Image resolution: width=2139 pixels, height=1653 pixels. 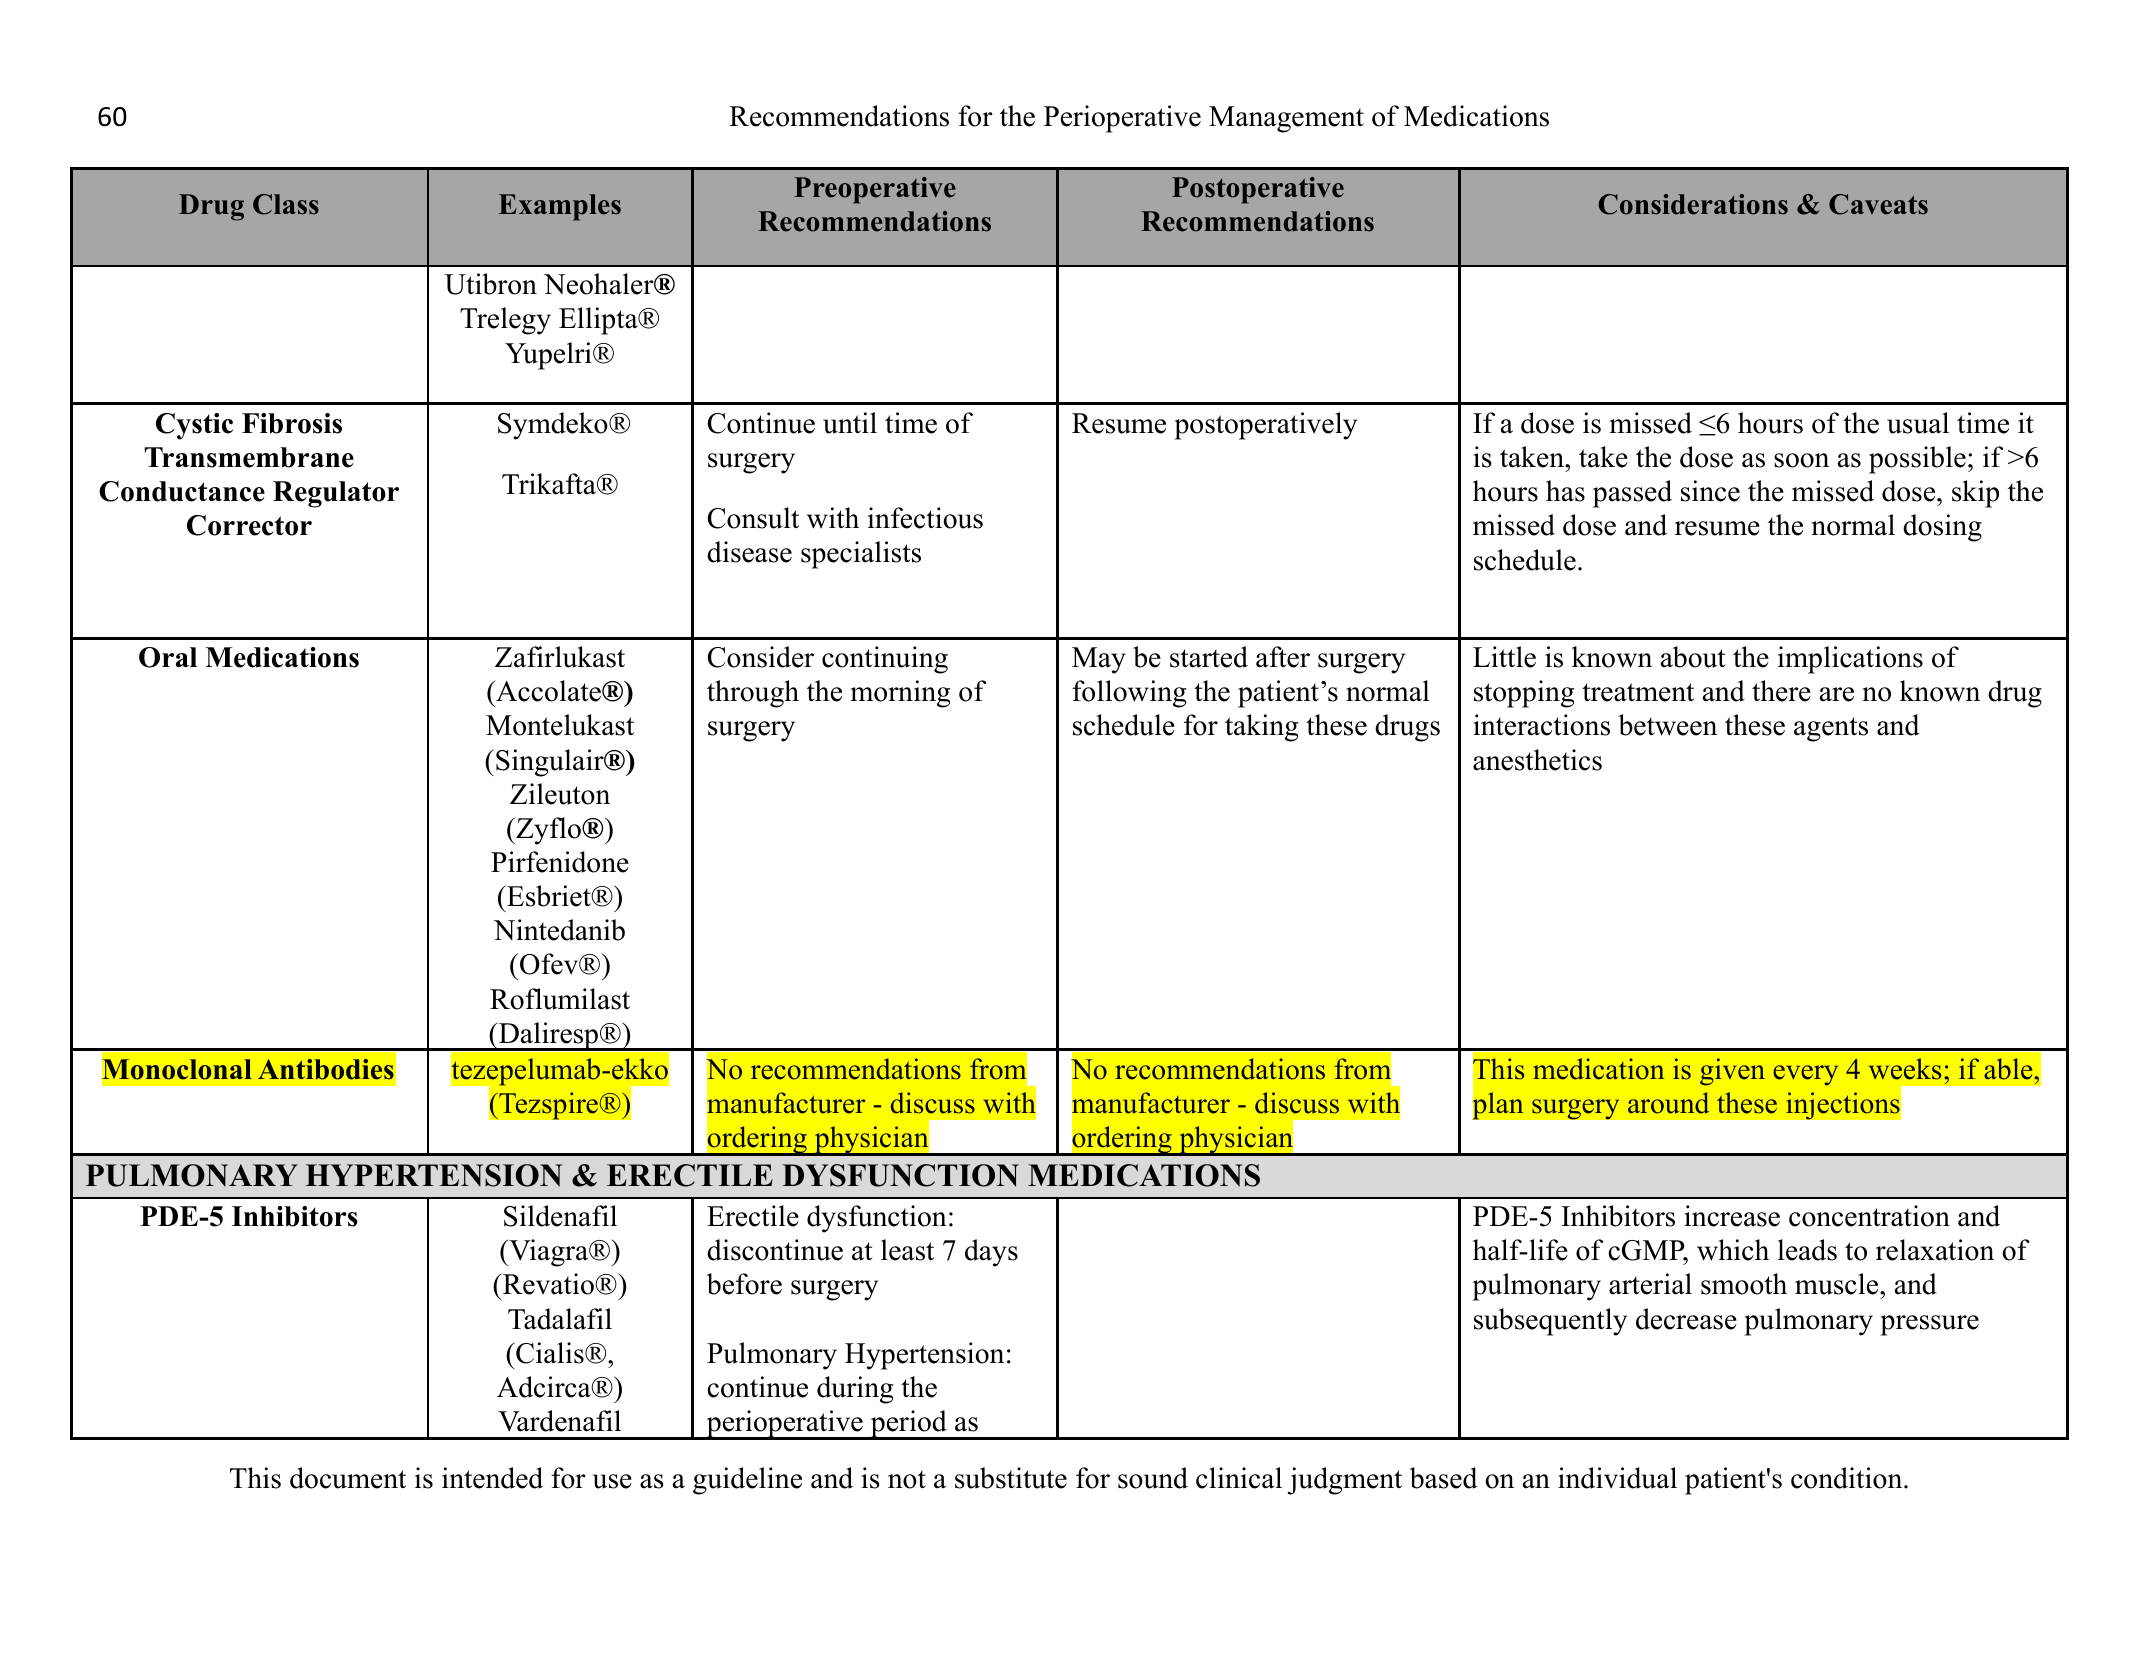 What do you see at coordinates (1850, 660) in the image?
I see `implications` at bounding box center [1850, 660].
